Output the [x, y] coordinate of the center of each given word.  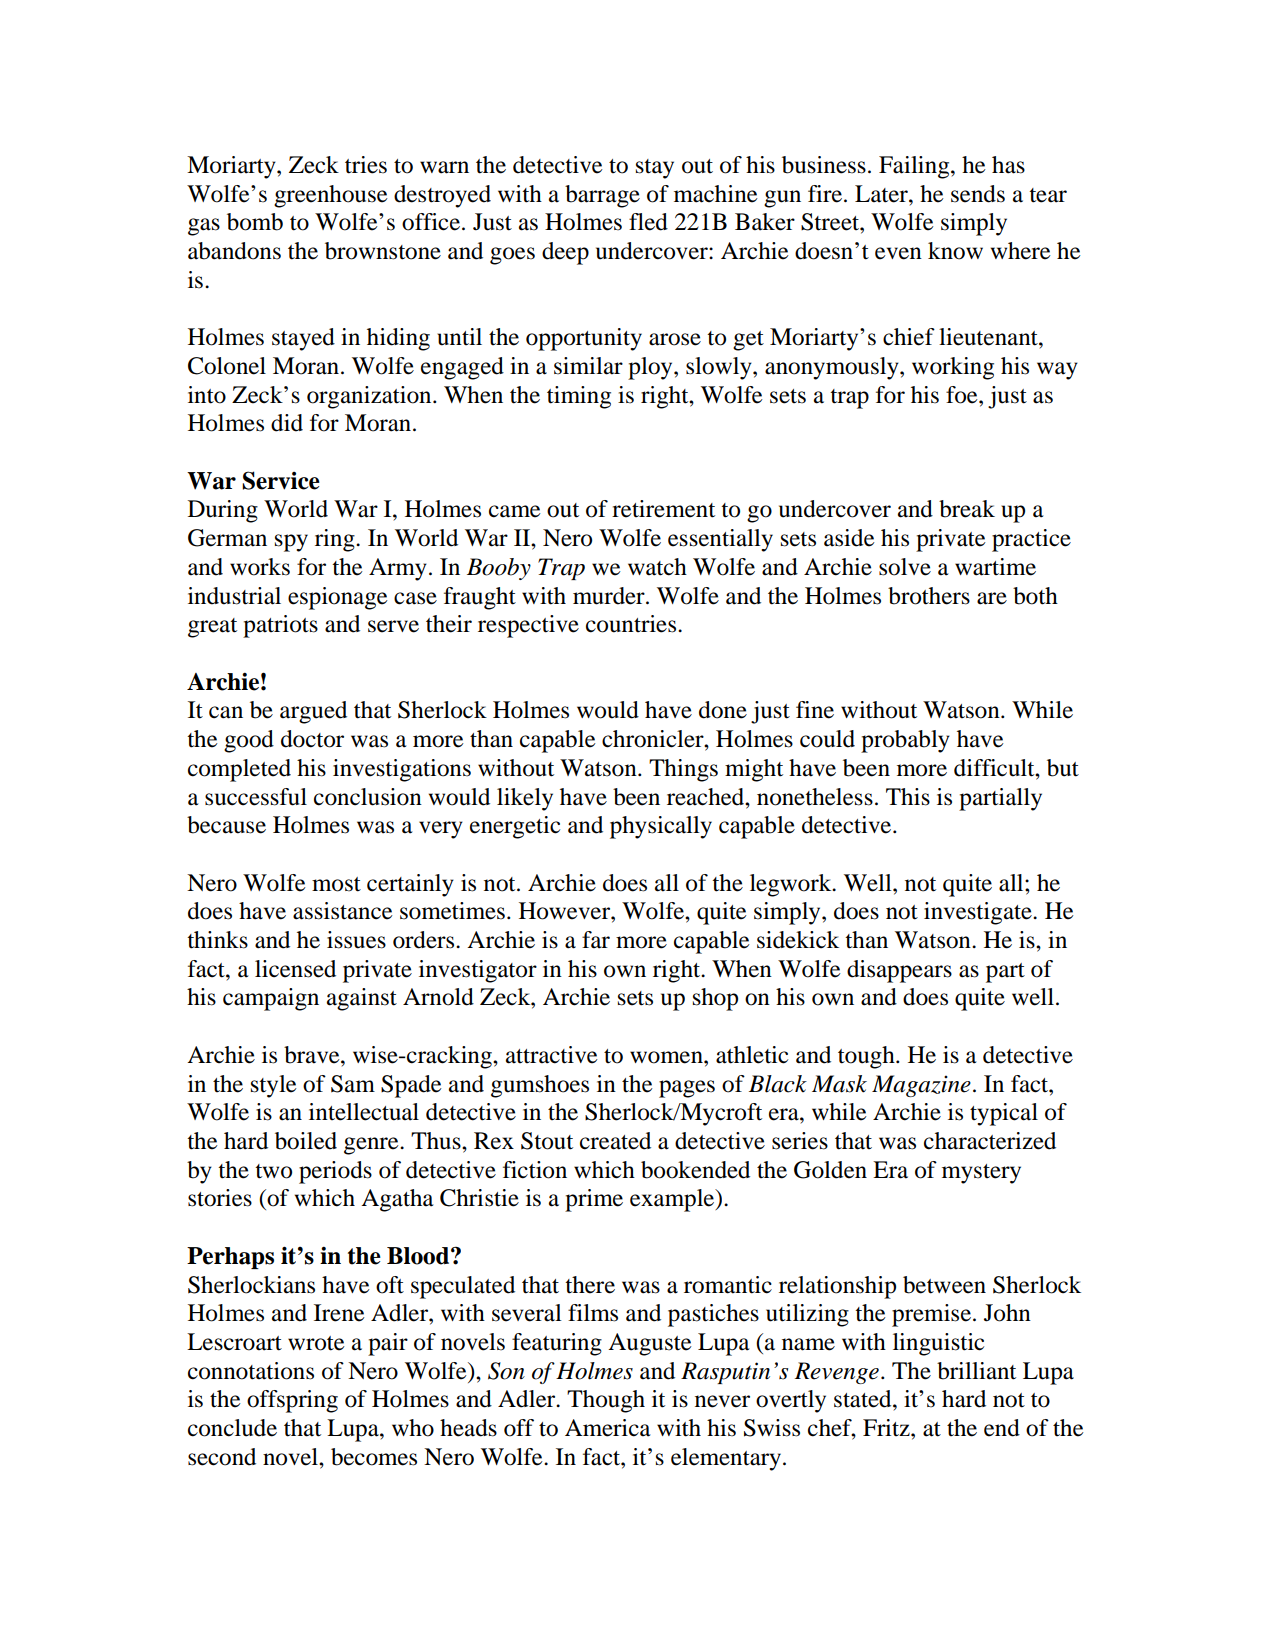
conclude [232, 1428]
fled [648, 222]
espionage [338, 598]
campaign [271, 999]
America [608, 1428]
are [992, 598]
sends [978, 194]
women [667, 1057]
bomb [255, 222]
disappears [899, 971]
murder [610, 596]
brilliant [976, 1371]
